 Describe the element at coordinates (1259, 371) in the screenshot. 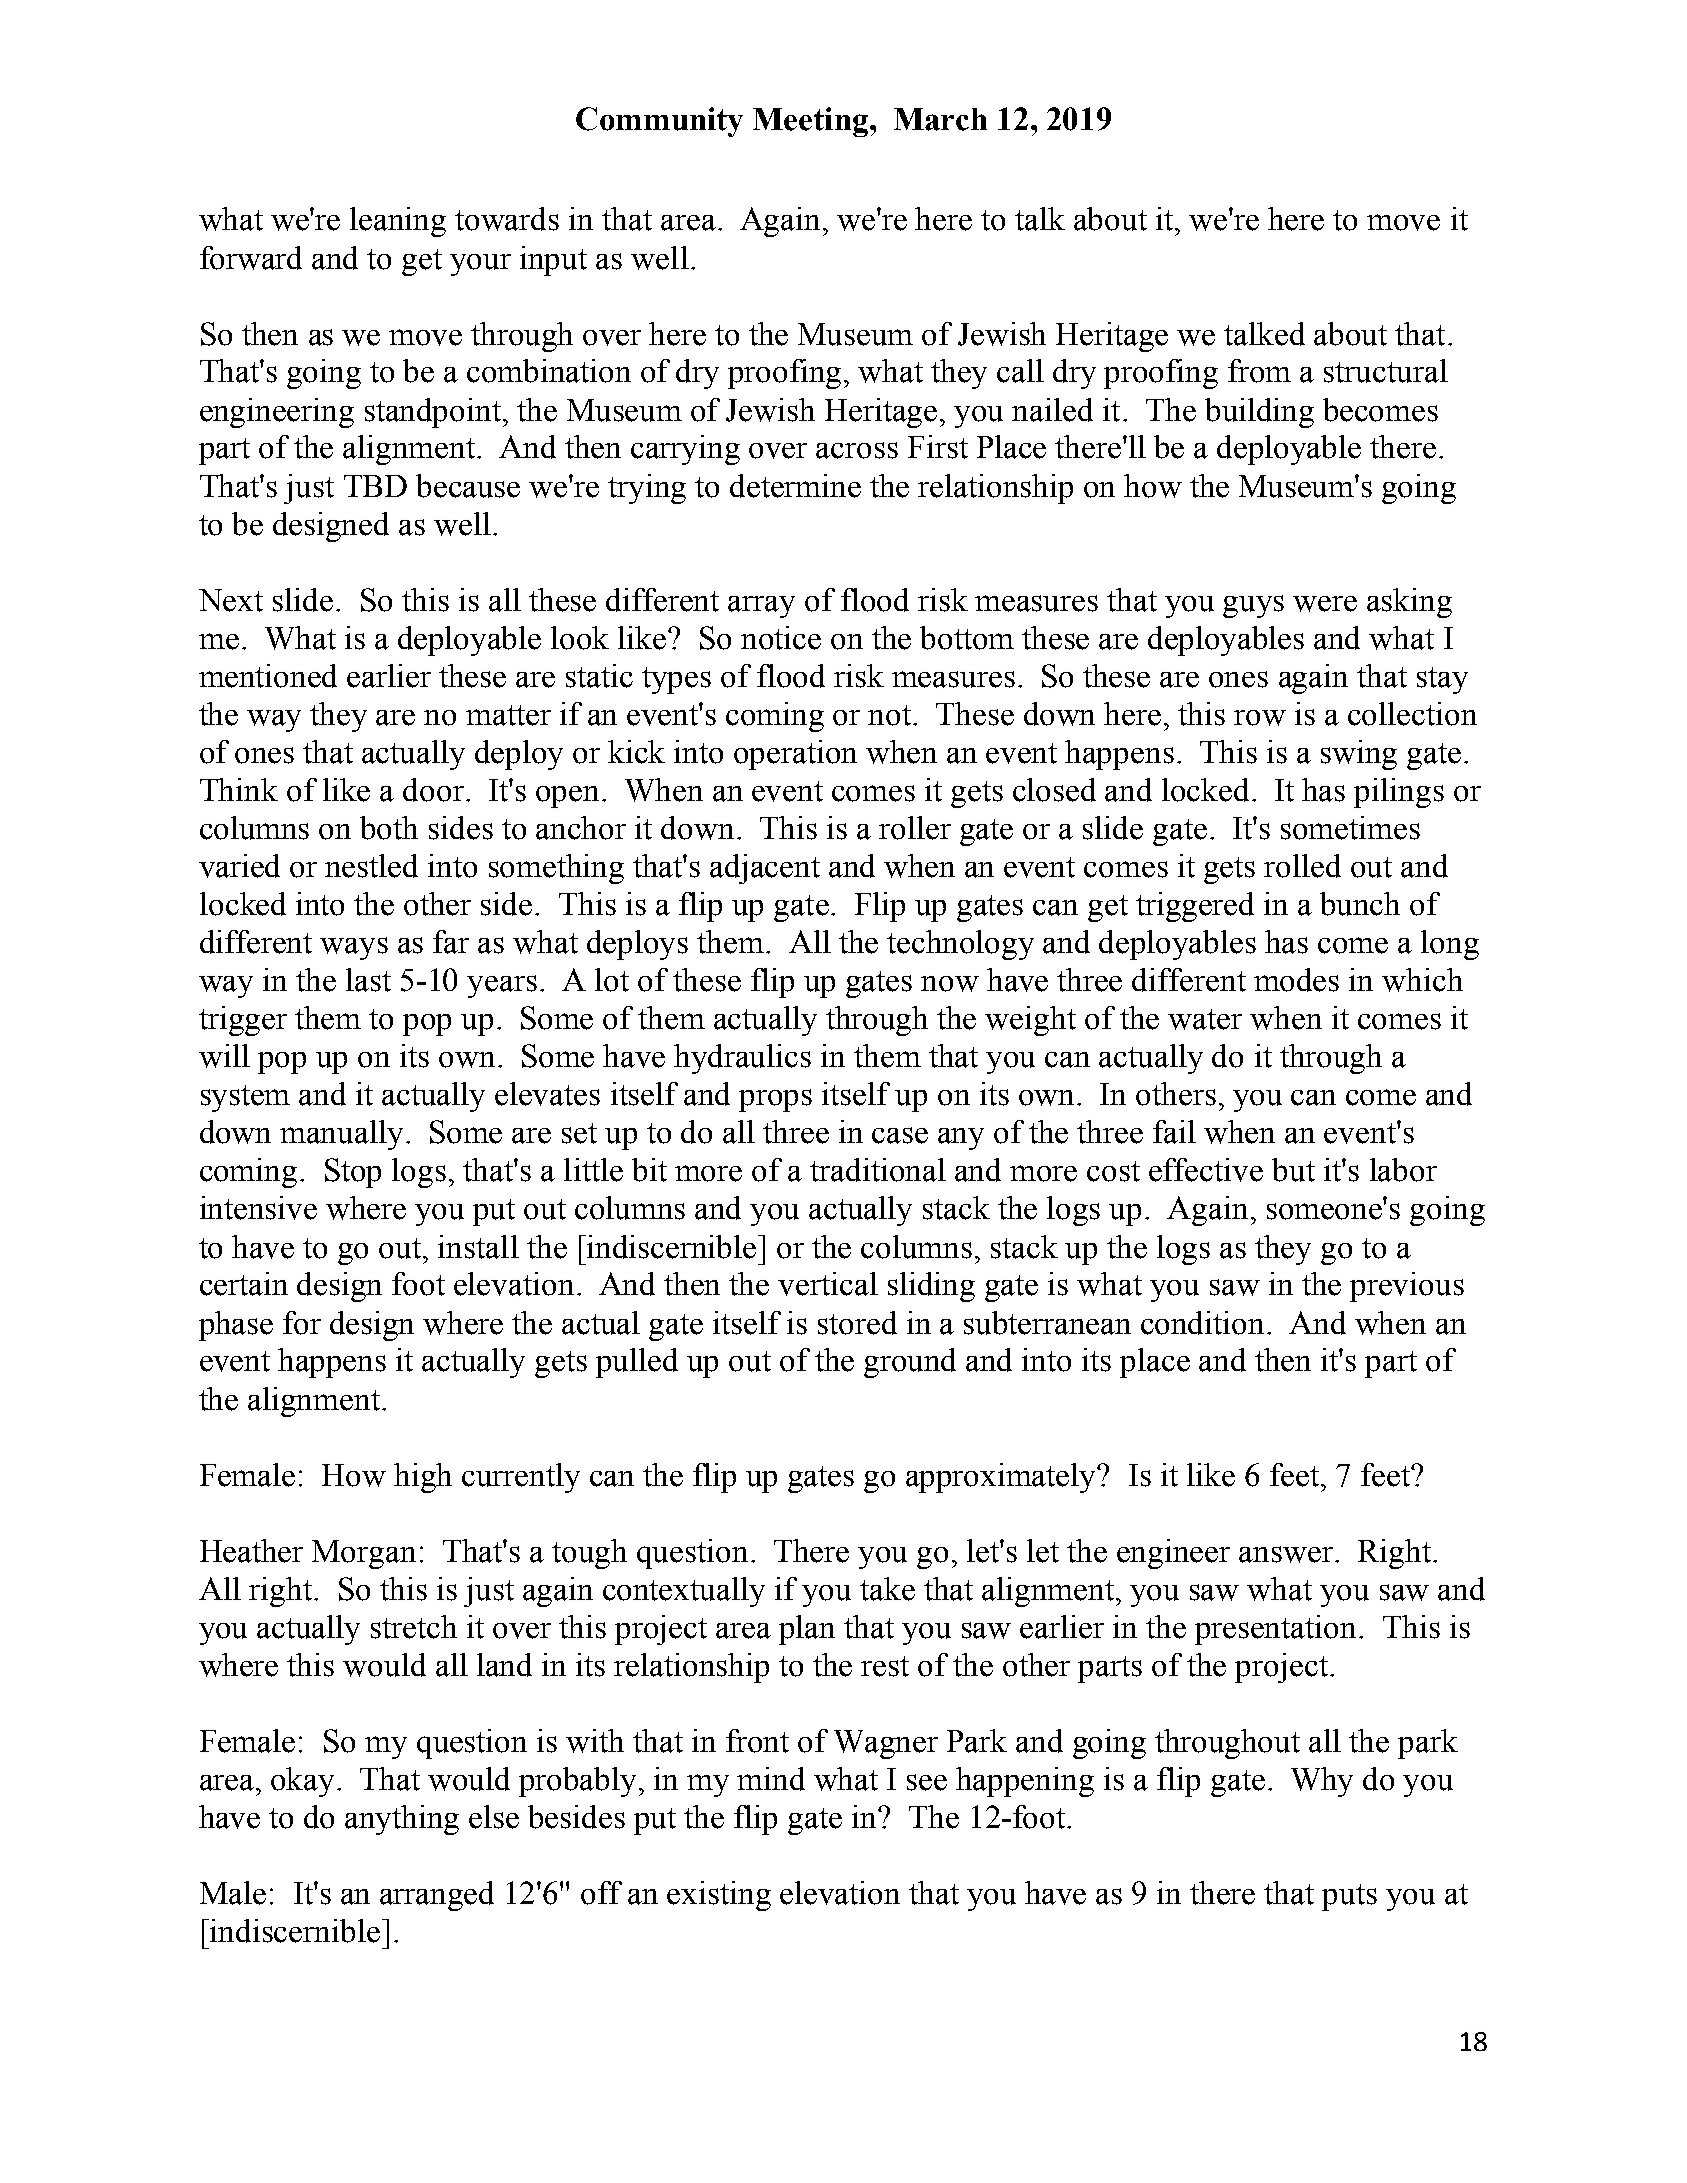

I see `from` at that location.
